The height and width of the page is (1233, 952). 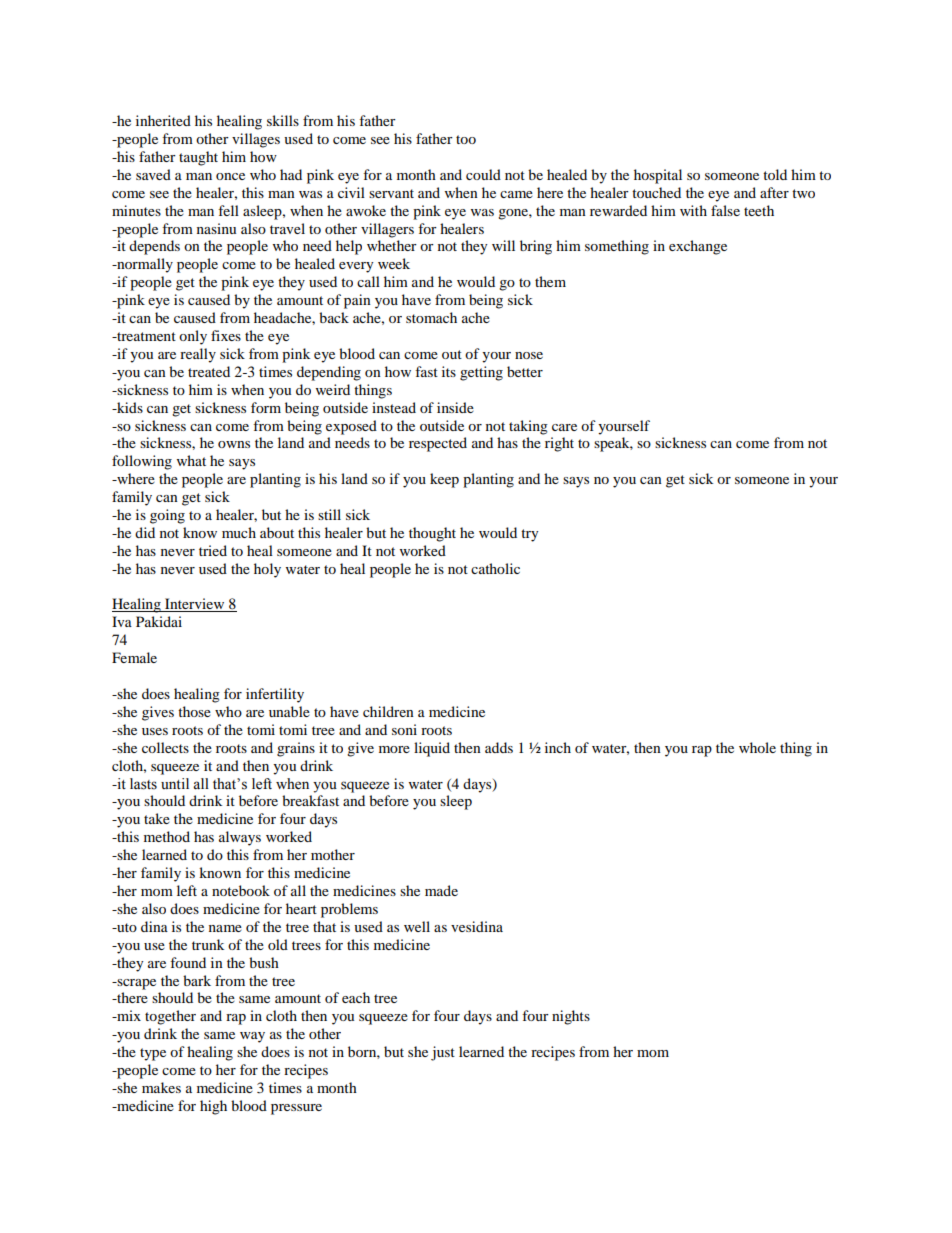 I want to click on treated, so click(x=209, y=371).
